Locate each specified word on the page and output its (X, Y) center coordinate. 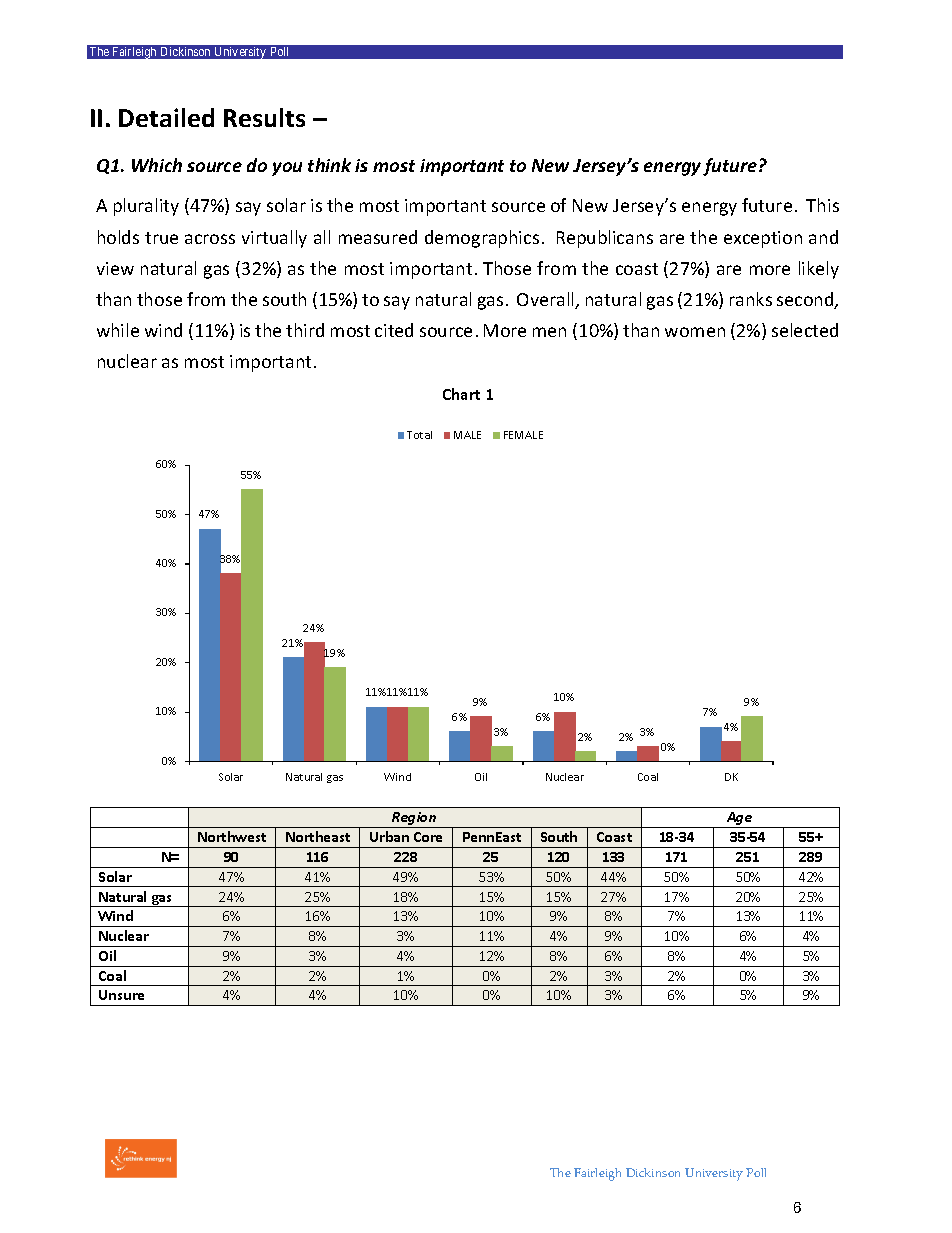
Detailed (166, 117)
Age (740, 820)
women (695, 332)
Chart (461, 394)
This (822, 205)
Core (428, 837)
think (329, 165)
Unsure (121, 995)
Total (419, 435)
